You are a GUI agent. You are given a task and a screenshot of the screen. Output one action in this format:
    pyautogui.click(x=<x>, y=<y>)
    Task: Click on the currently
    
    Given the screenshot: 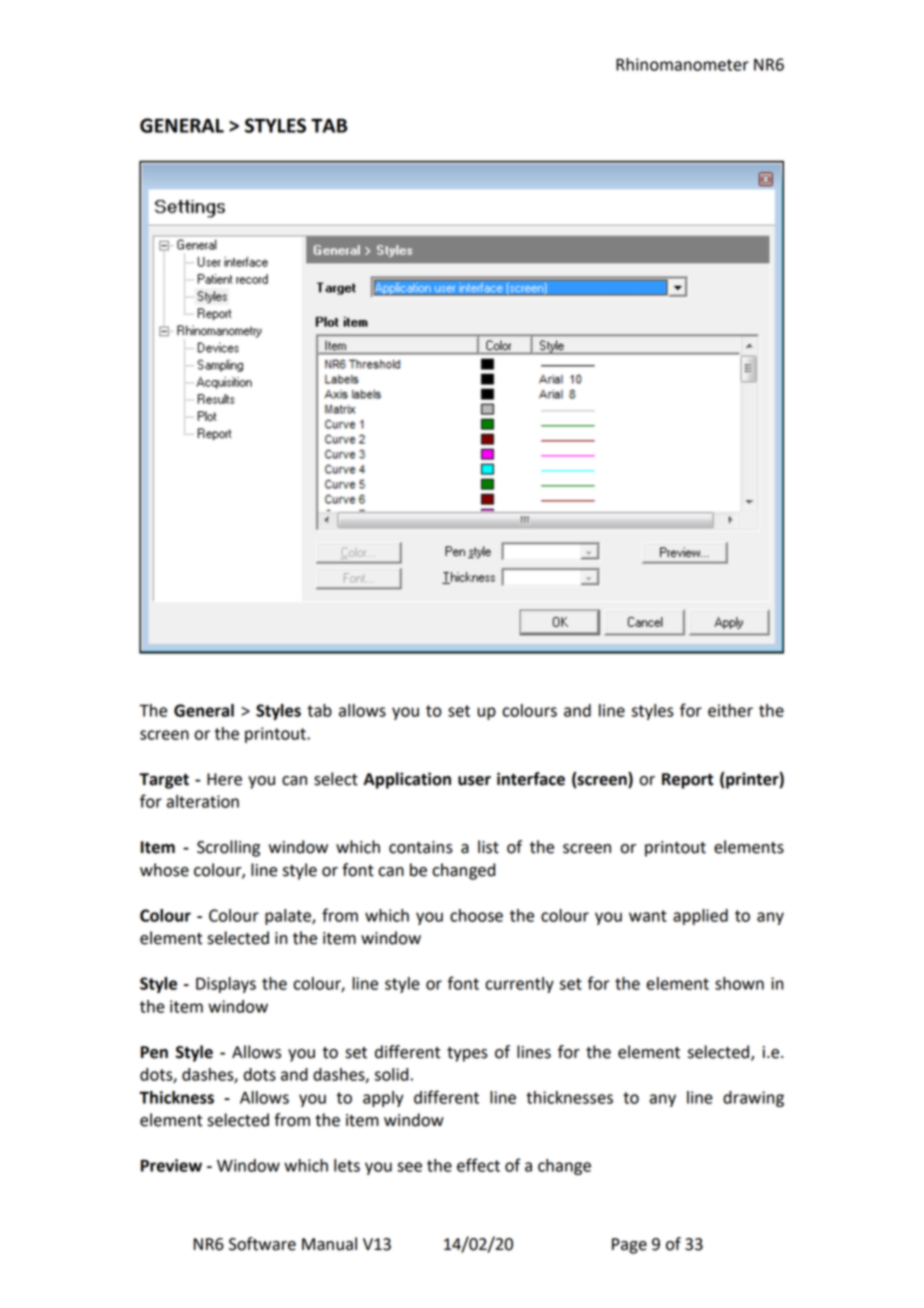 What is the action you would take?
    pyautogui.click(x=519, y=985)
